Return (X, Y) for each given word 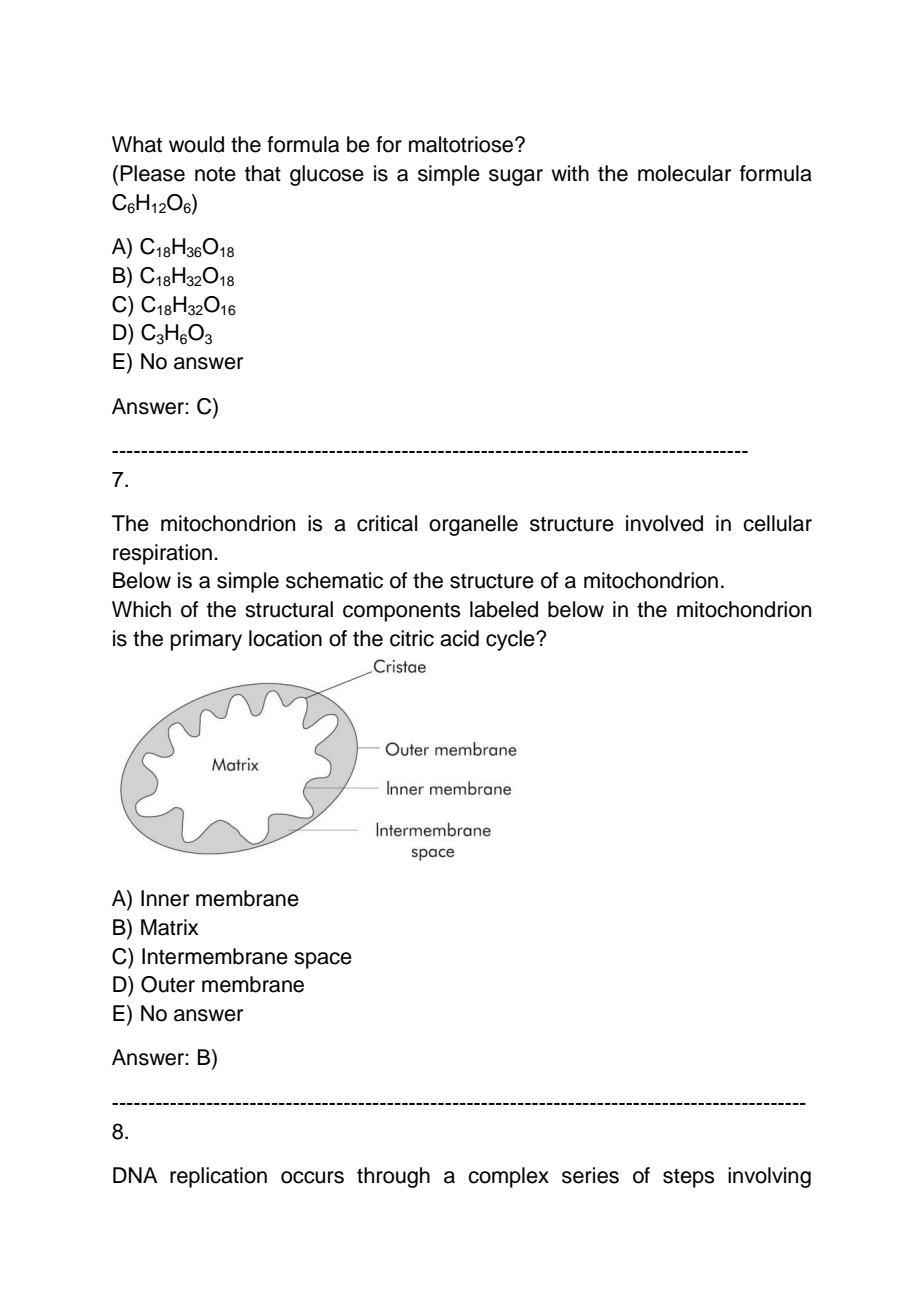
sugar (516, 177)
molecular (684, 173)
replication (218, 1177)
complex (508, 1177)
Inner (165, 898)
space (323, 960)
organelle (473, 525)
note (215, 174)
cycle (511, 640)
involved (664, 523)
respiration (162, 554)
